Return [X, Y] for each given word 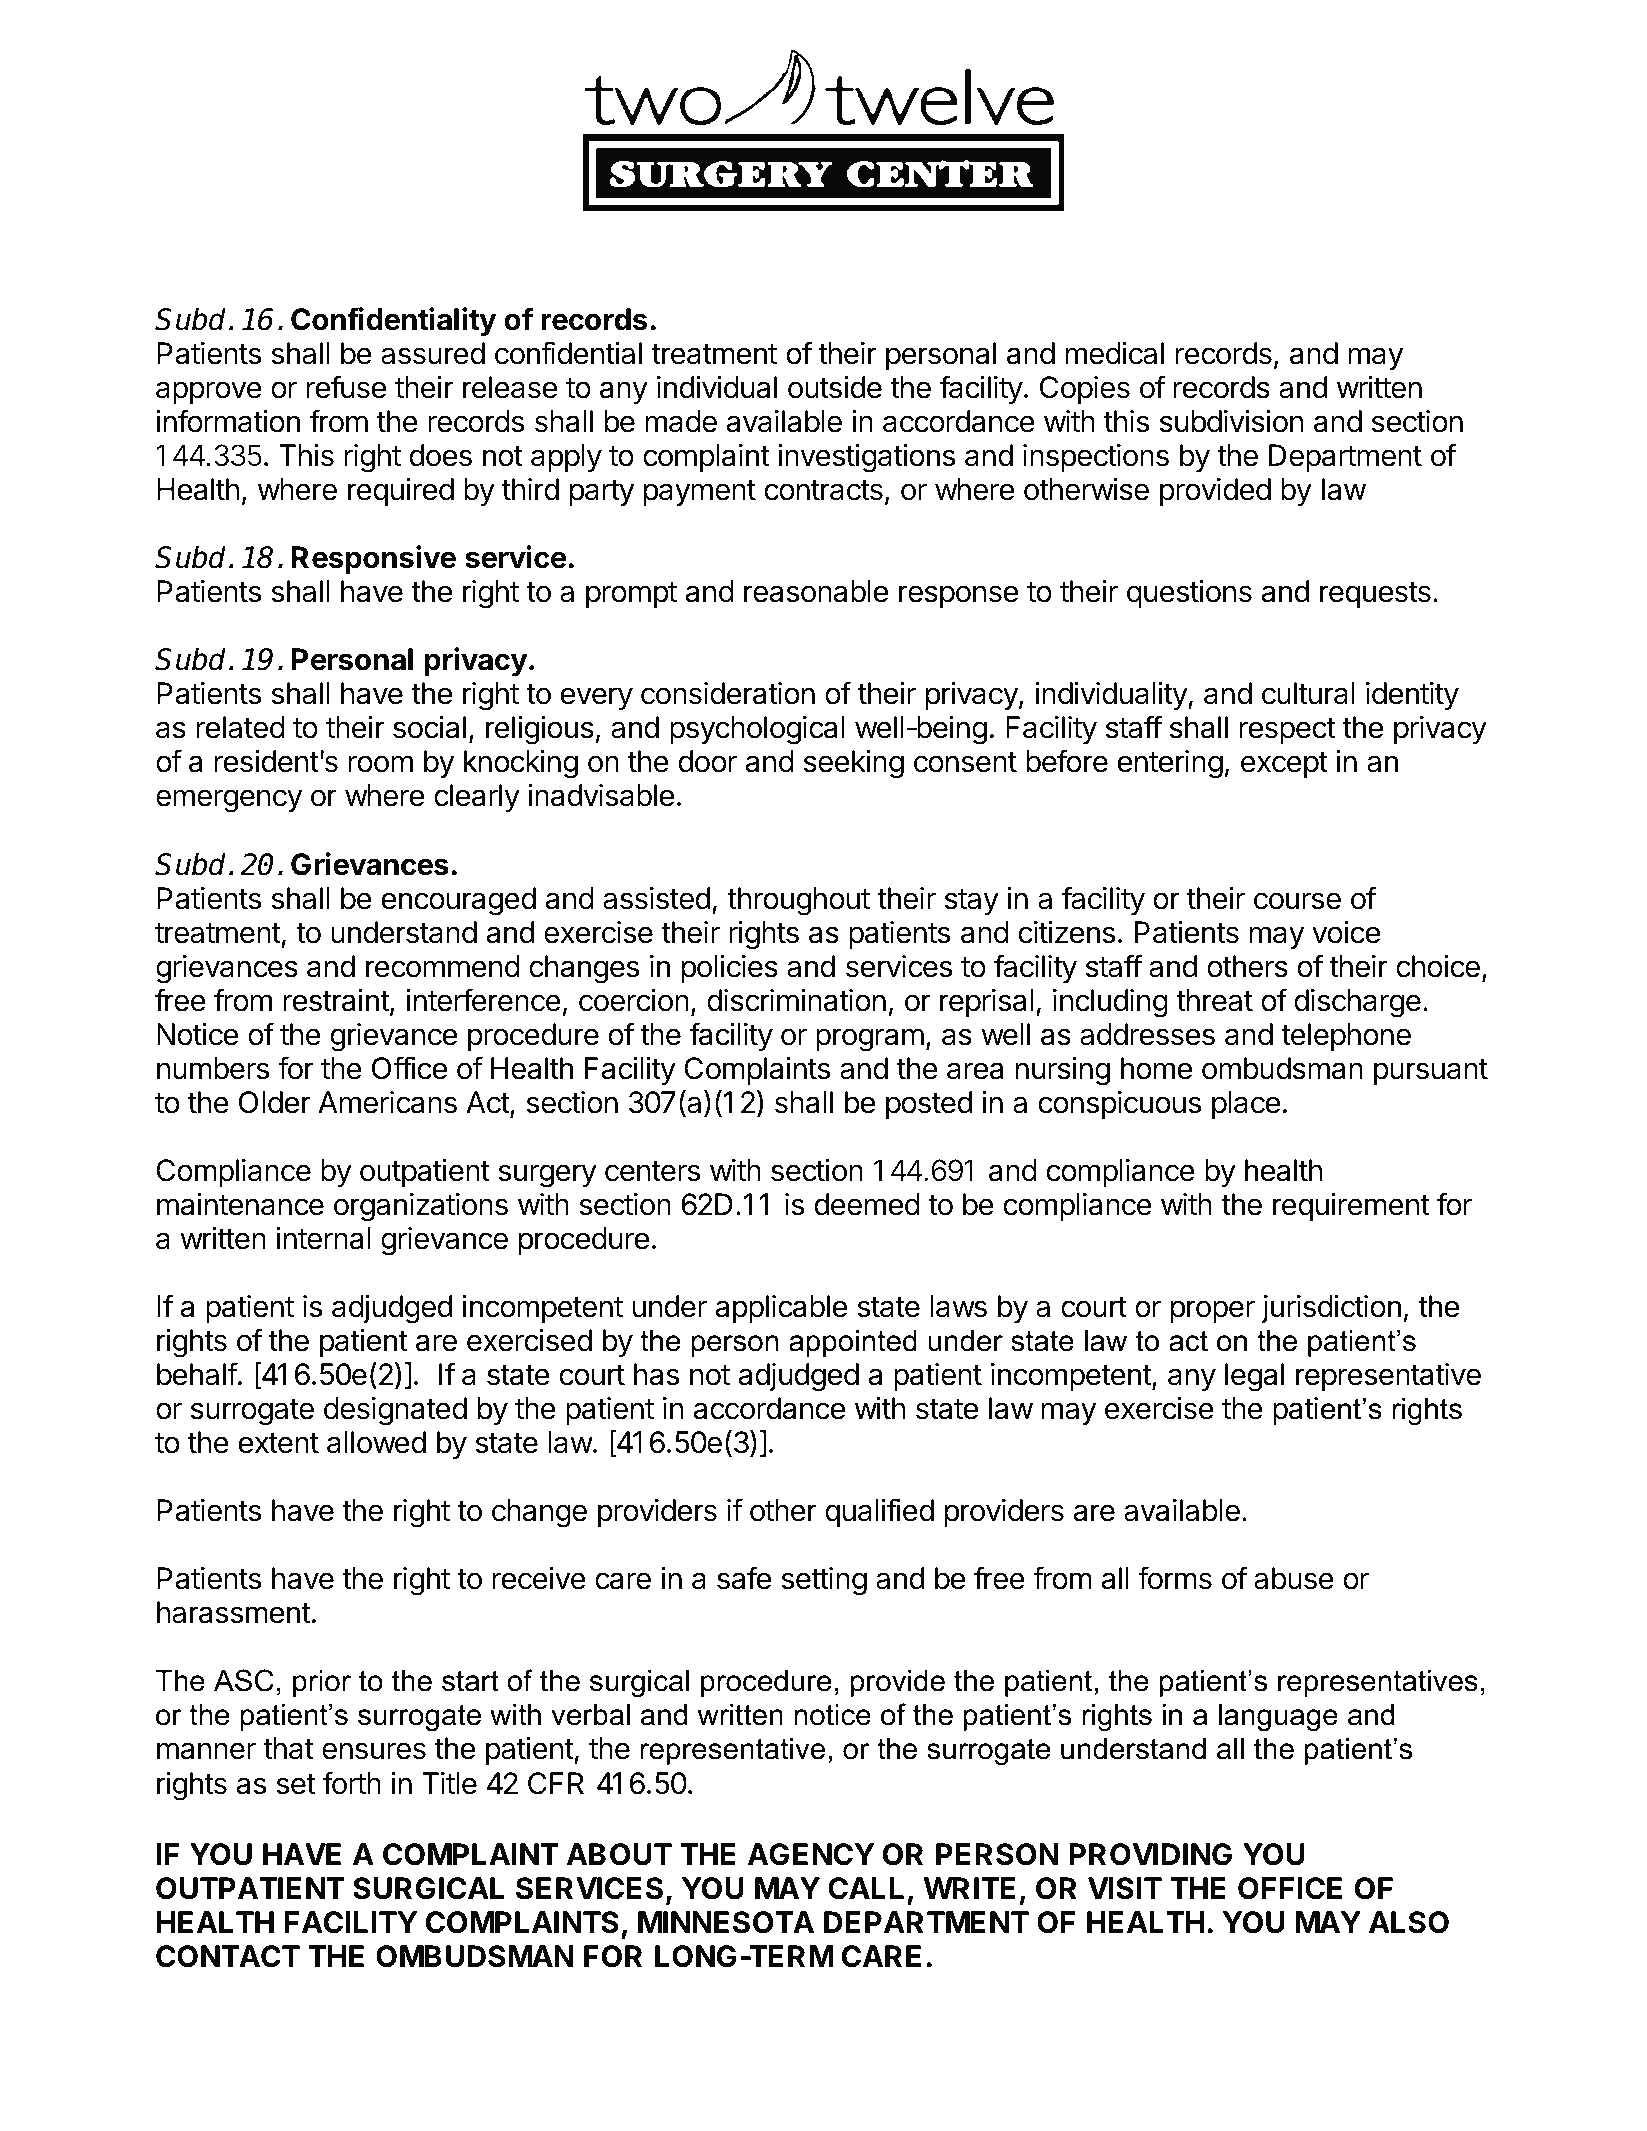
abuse [1294, 1578]
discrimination [796, 1000]
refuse [346, 387]
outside [835, 387]
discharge [1357, 1003]
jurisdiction [1331, 1309]
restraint [336, 1000]
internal [323, 1238]
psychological [757, 730]
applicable [781, 1309]
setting [824, 1581]
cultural [1308, 693]
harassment [234, 1612]
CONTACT [228, 1956]
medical [1114, 353]
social [429, 727]
